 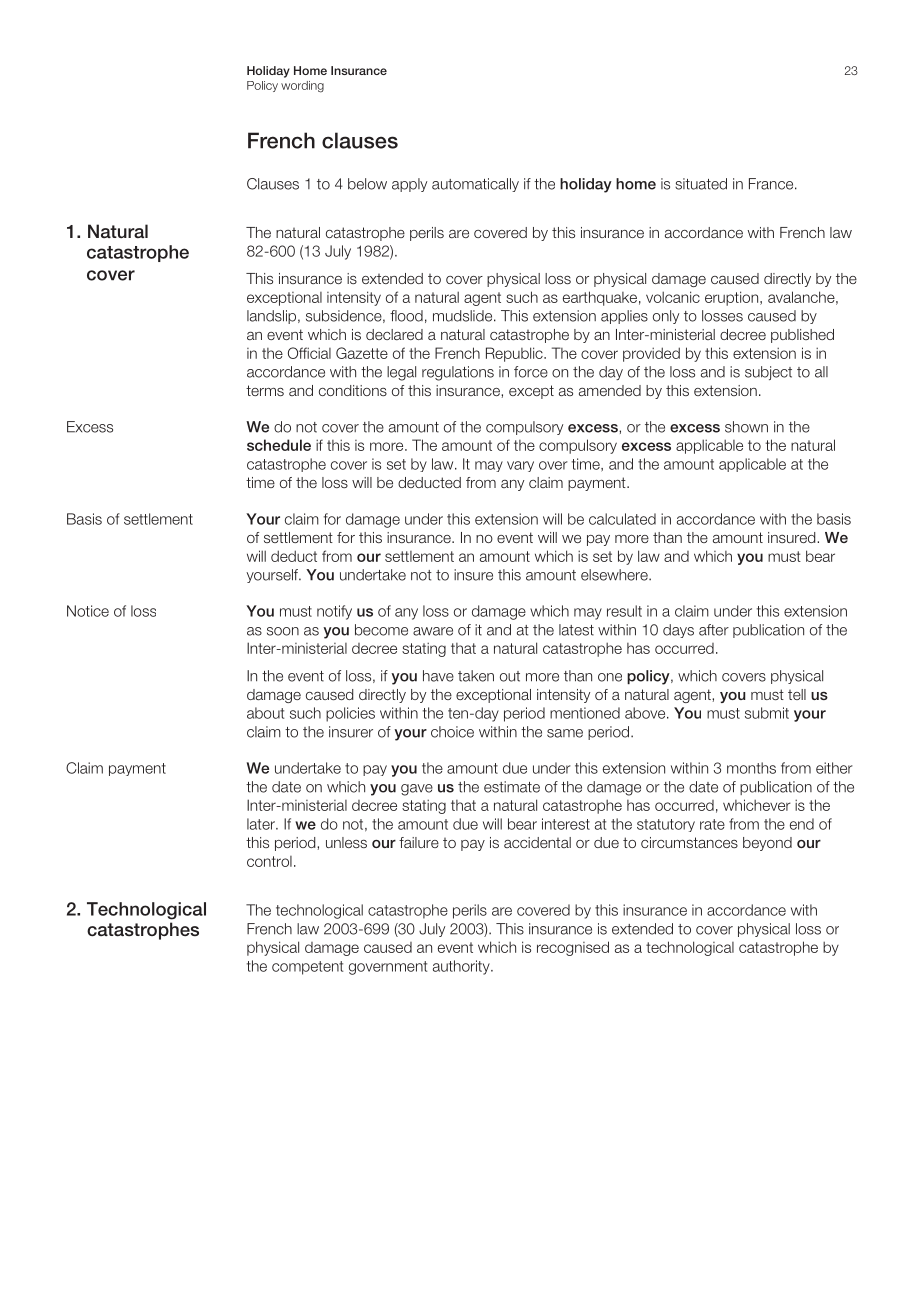 What do you see at coordinates (452, 732) in the screenshot?
I see `choice` at bounding box center [452, 732].
